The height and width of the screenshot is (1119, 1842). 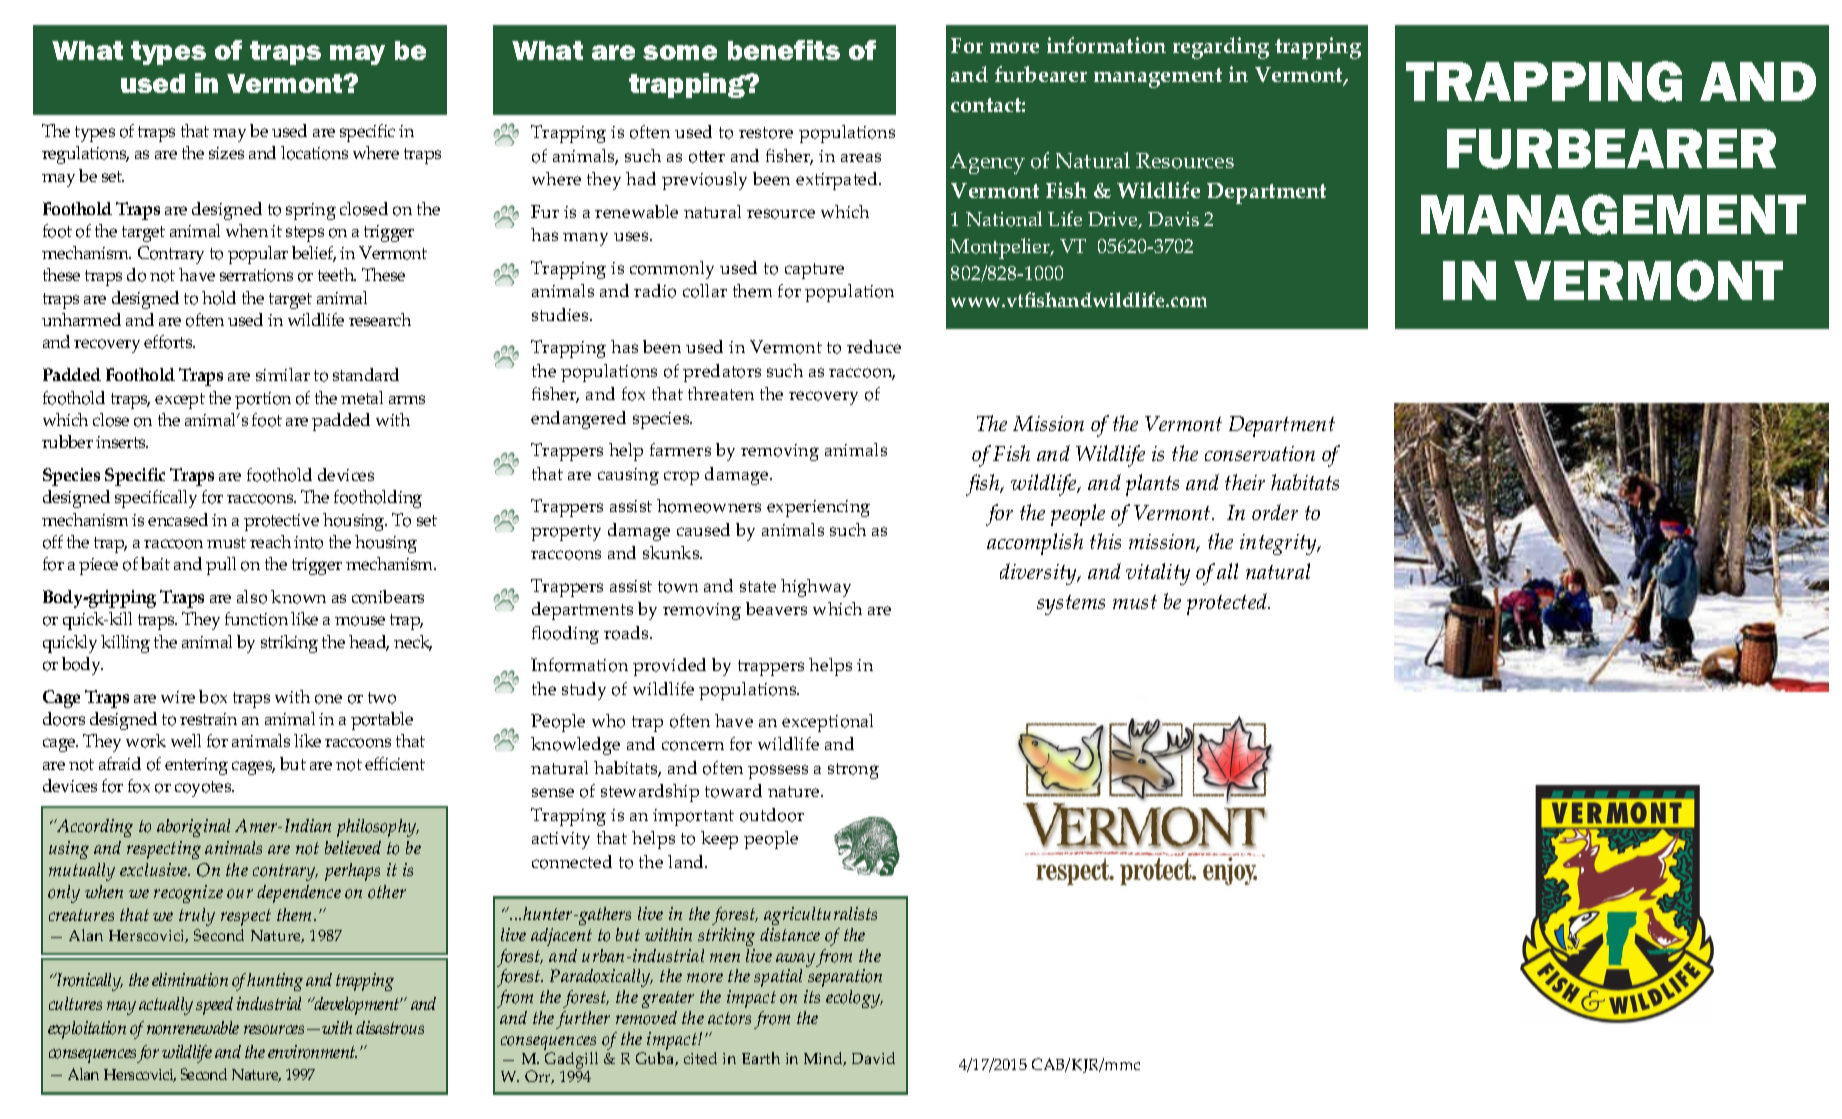 I want to click on threaten, so click(x=721, y=393).
